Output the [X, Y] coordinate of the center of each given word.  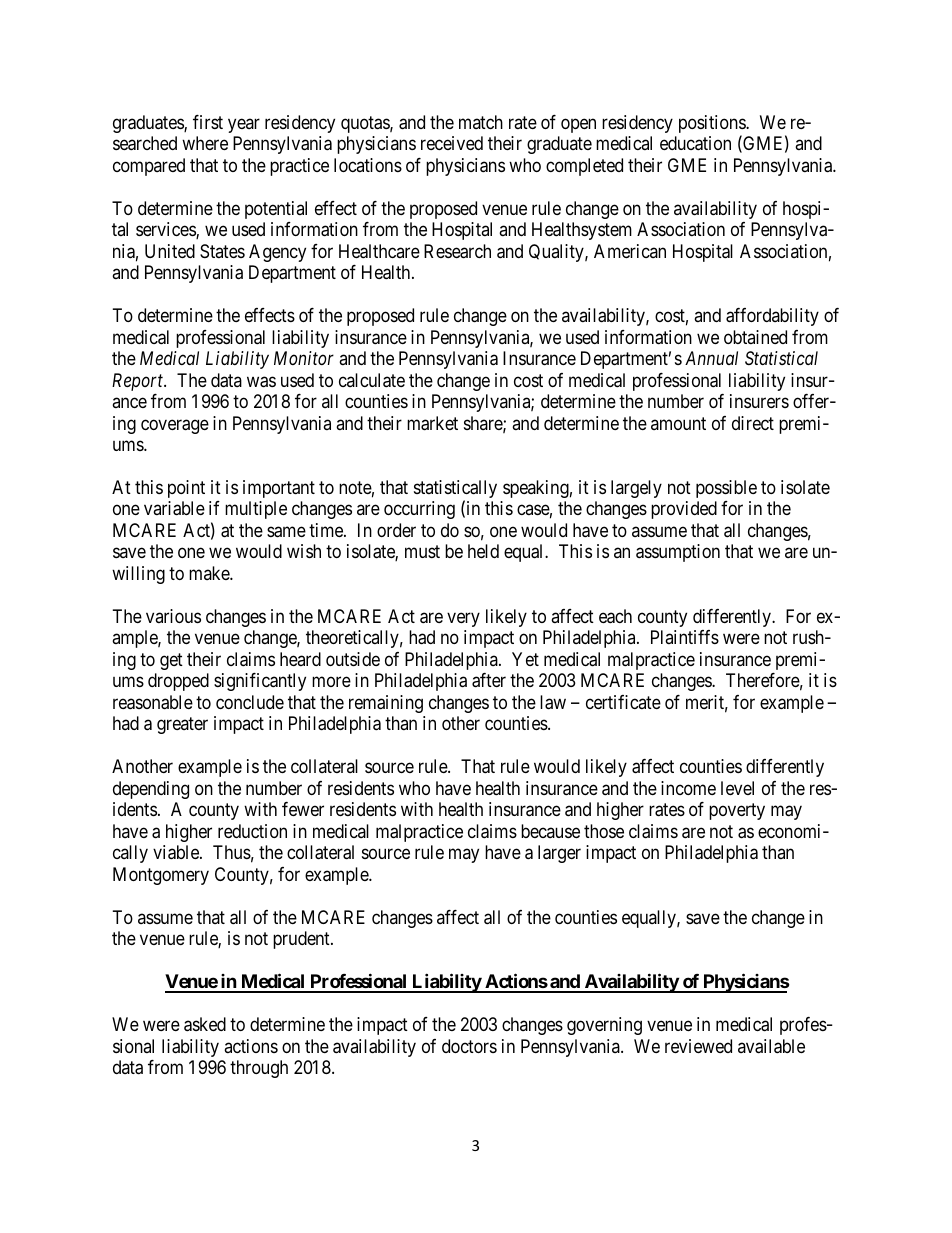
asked [205, 1024]
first [208, 122]
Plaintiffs [685, 637]
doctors [469, 1046]
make [210, 573]
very [463, 619]
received [452, 143]
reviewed [698, 1046]
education [695, 143]
